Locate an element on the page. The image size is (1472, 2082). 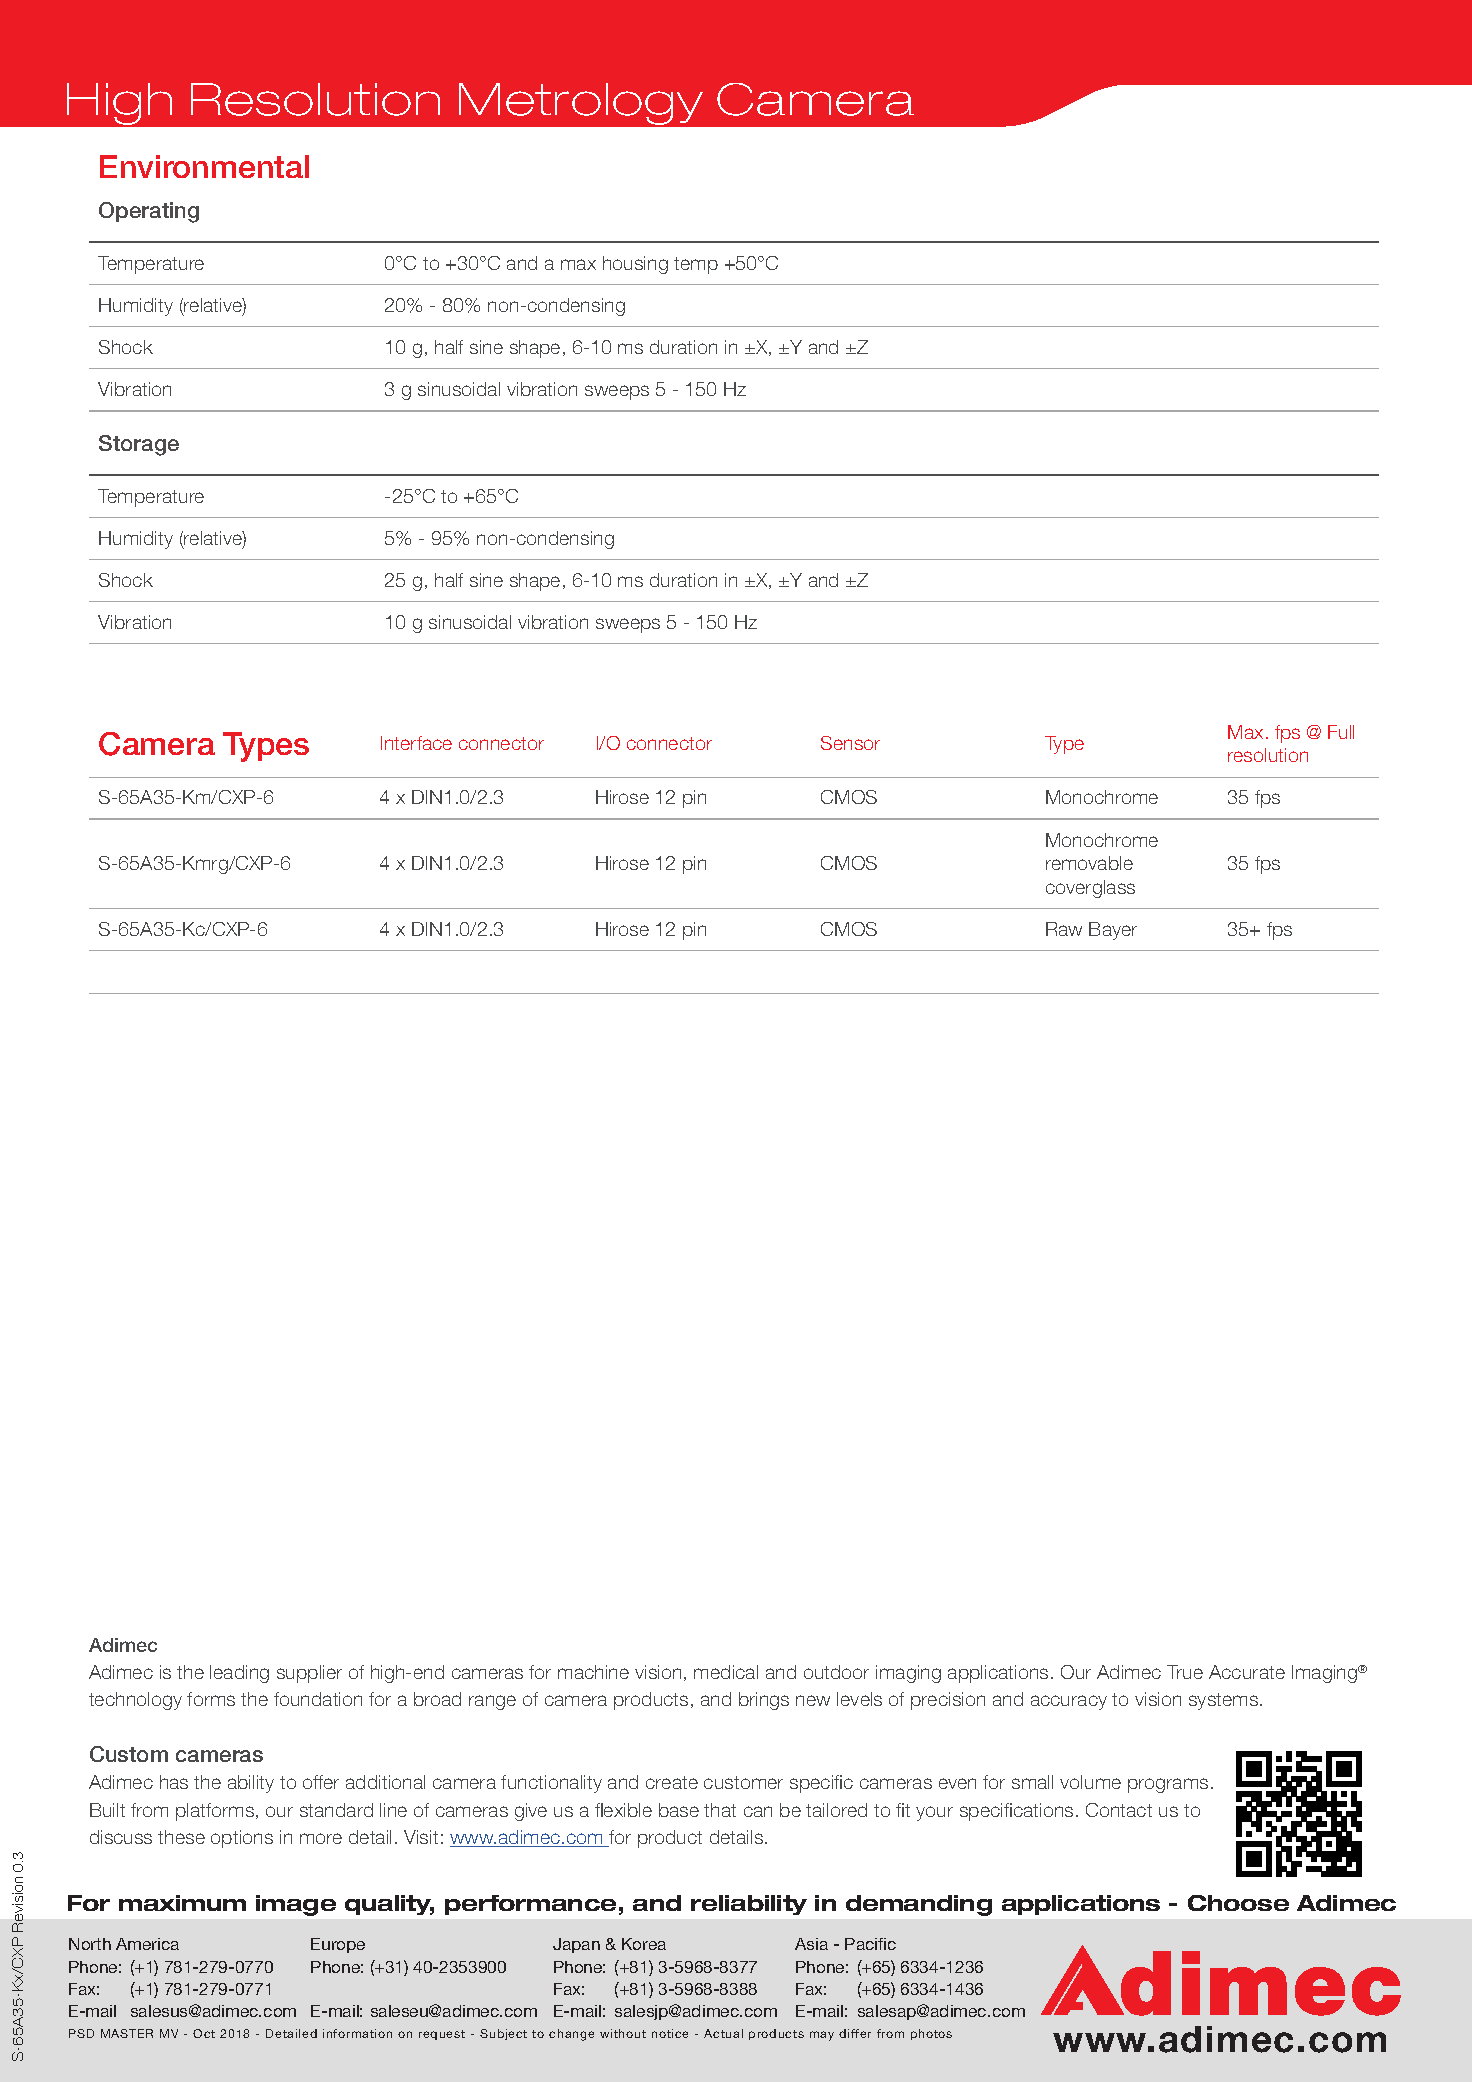
Raw is located at coordinates (1064, 929).
